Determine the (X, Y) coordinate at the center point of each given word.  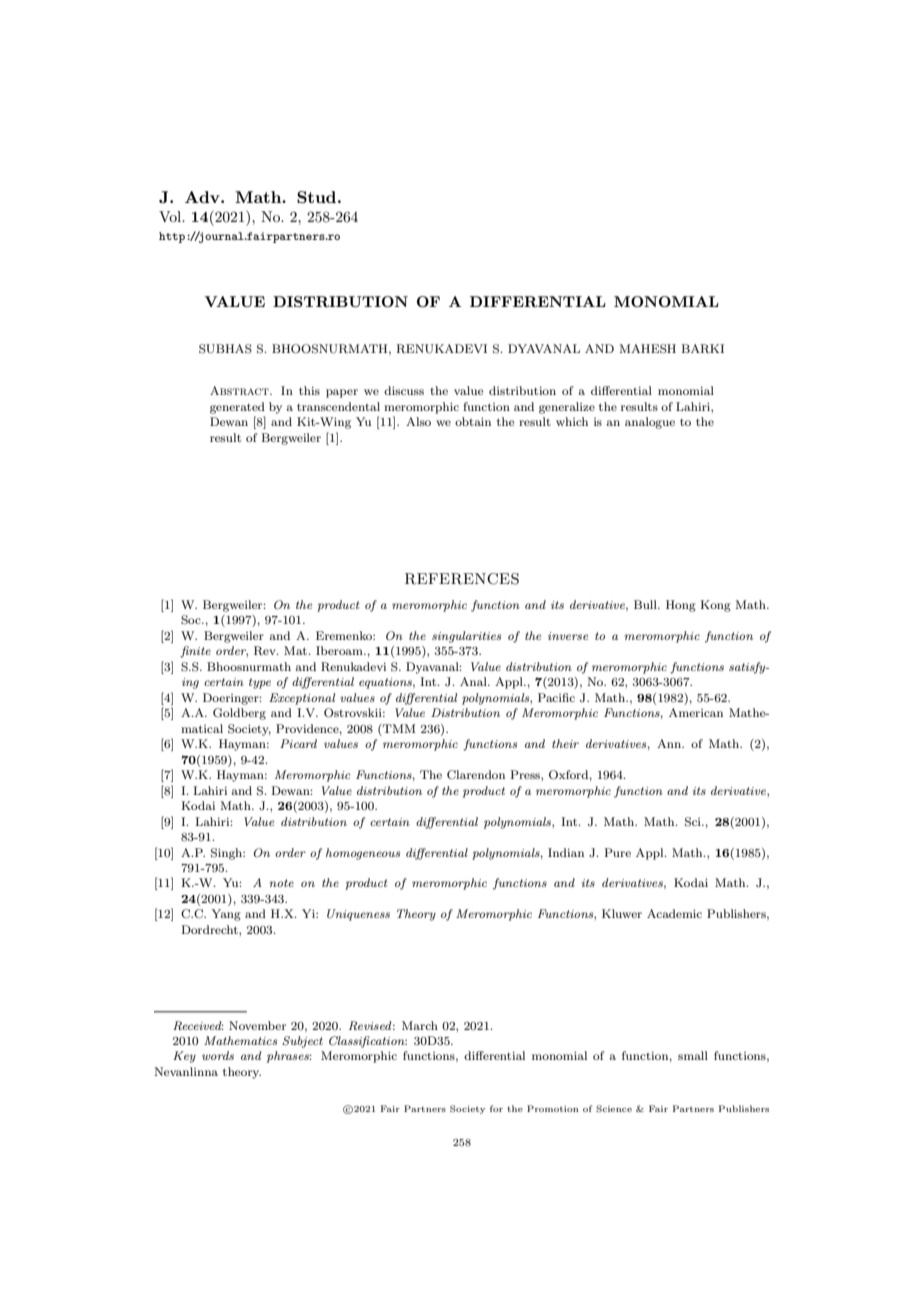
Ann (670, 743)
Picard (298, 743)
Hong (681, 606)
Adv (203, 197)
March (420, 1025)
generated (237, 408)
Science (614, 1108)
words (218, 1055)
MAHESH (647, 349)
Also (418, 421)
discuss (404, 390)
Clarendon (476, 774)
